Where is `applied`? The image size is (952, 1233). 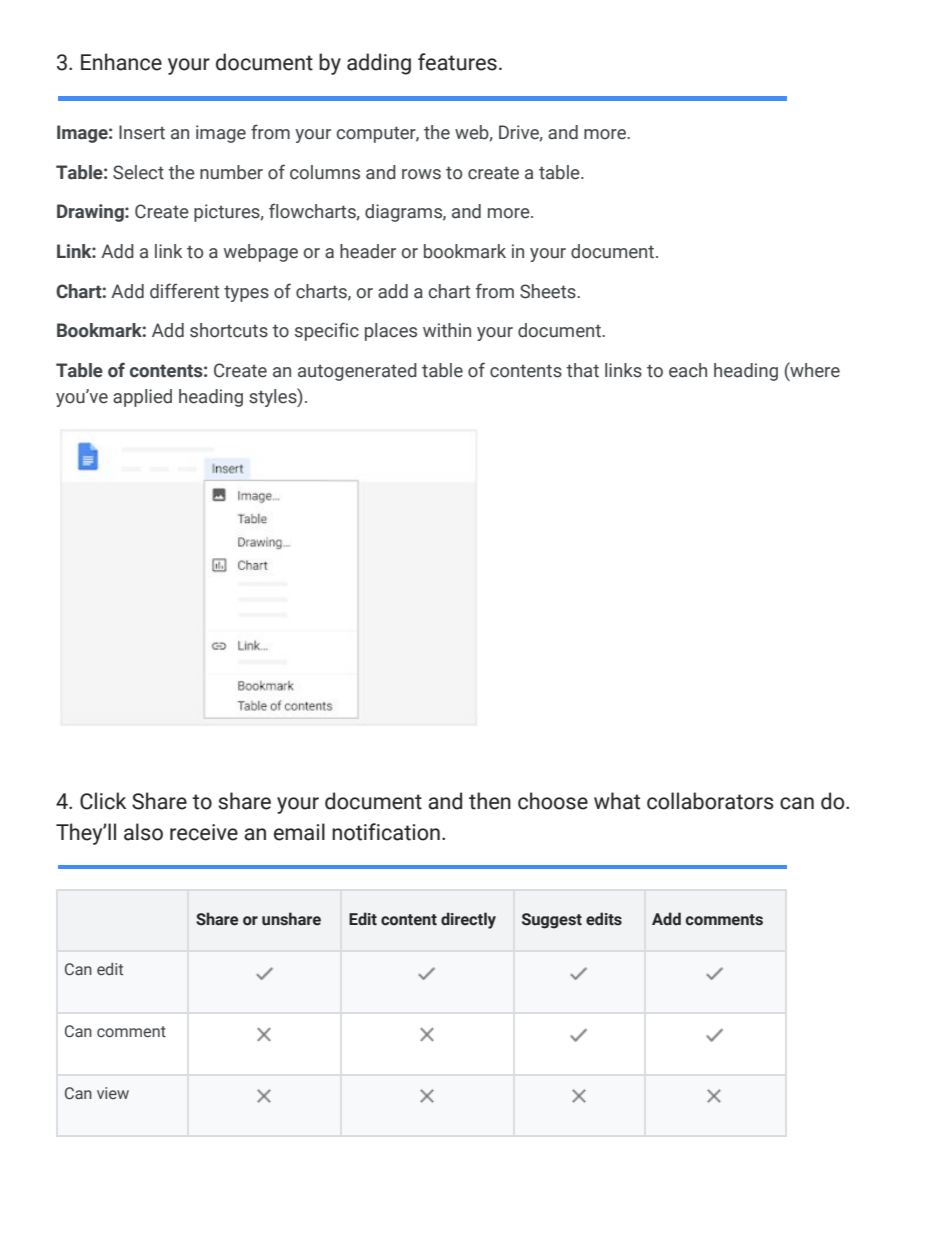
applied is located at coordinates (142, 398).
